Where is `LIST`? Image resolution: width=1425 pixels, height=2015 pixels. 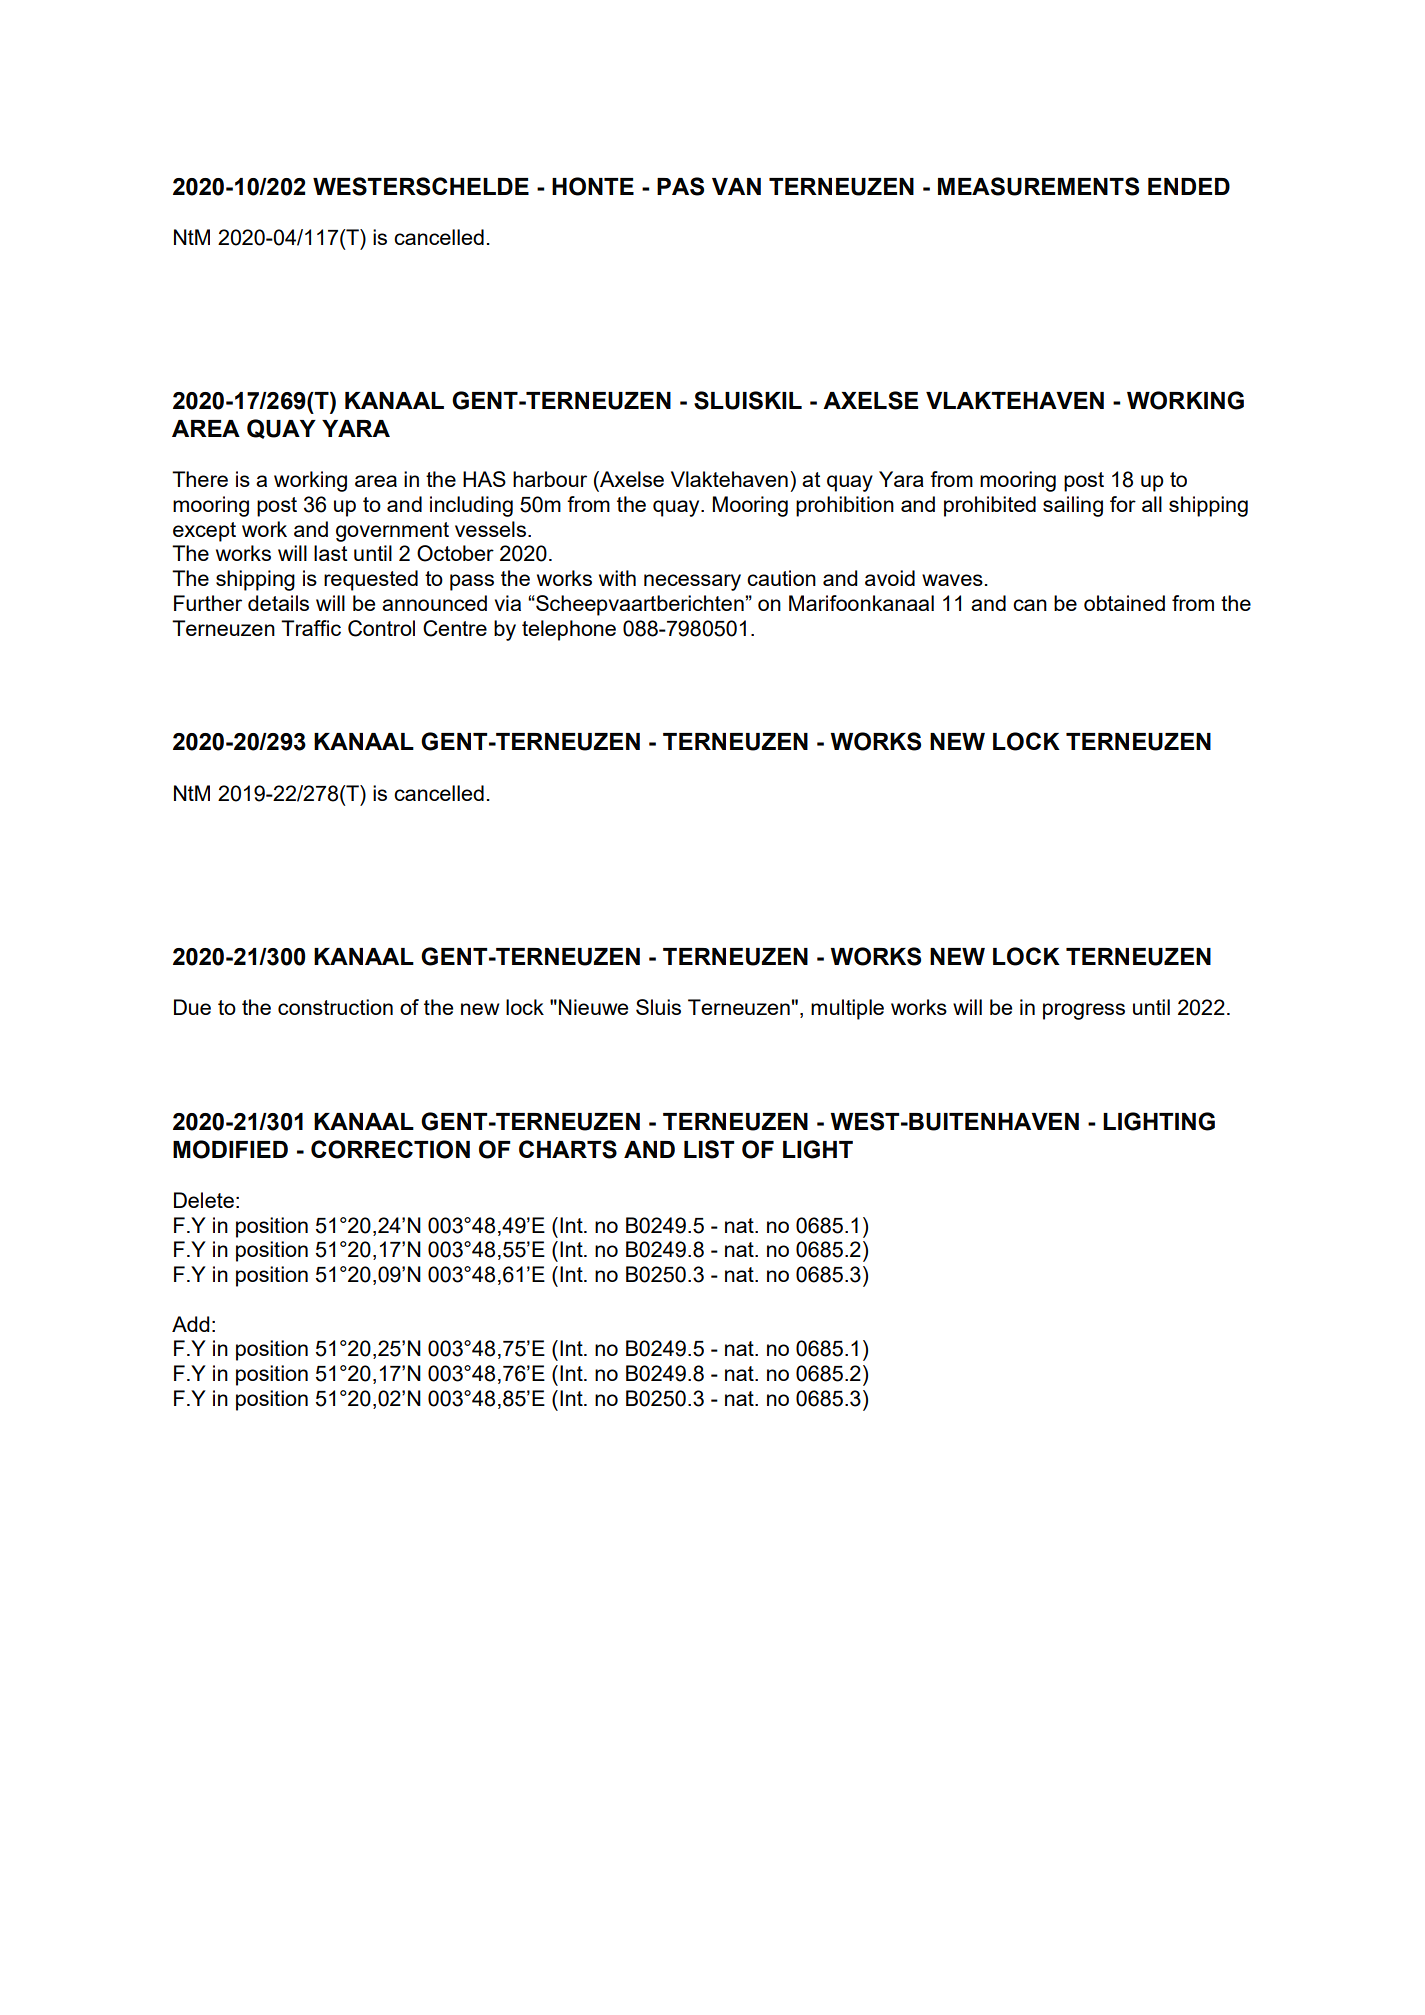
LIST is located at coordinates (709, 1149).
